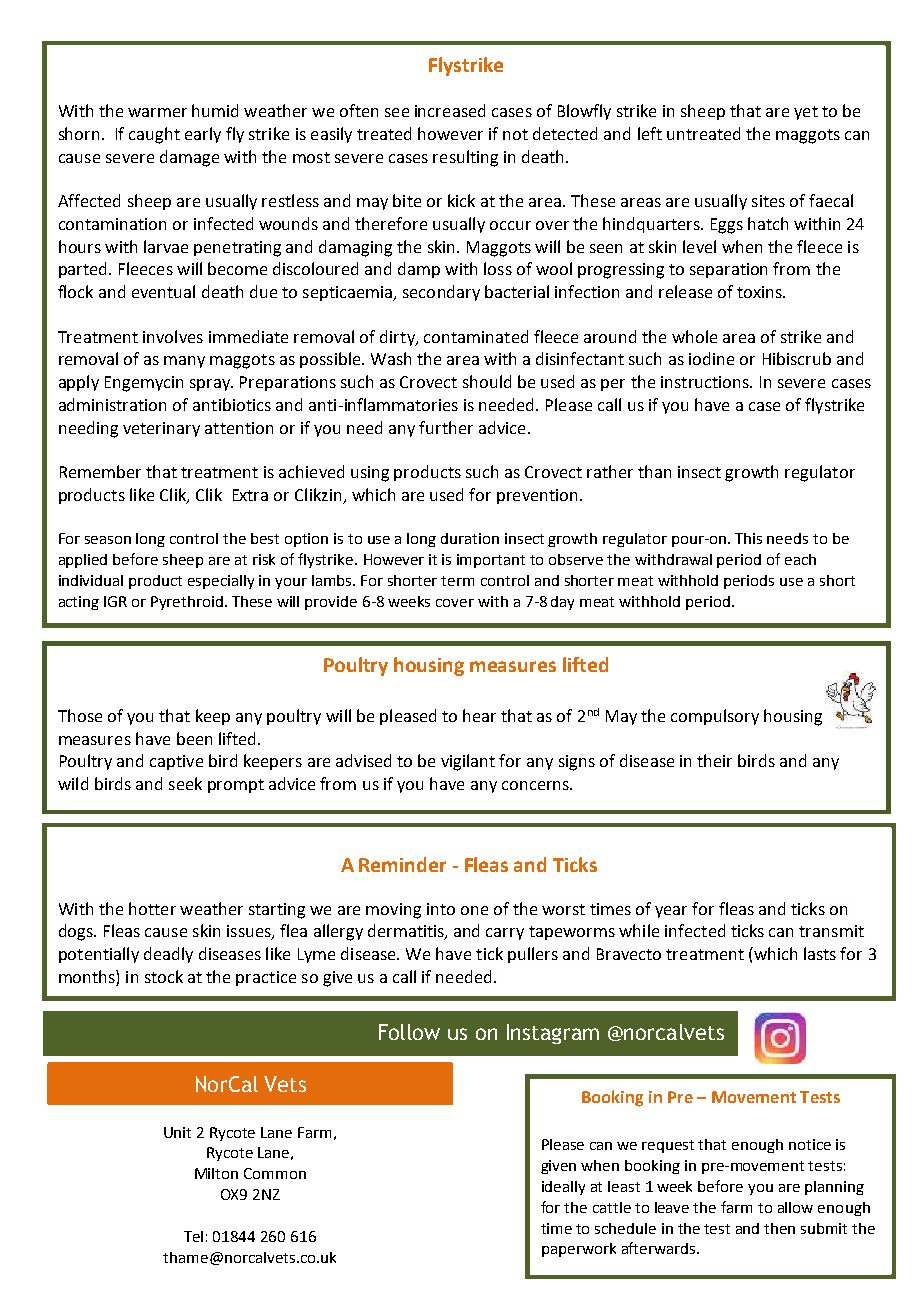 This screenshot has width=924, height=1308. What do you see at coordinates (465, 158) in the screenshot?
I see `resulting` at bounding box center [465, 158].
